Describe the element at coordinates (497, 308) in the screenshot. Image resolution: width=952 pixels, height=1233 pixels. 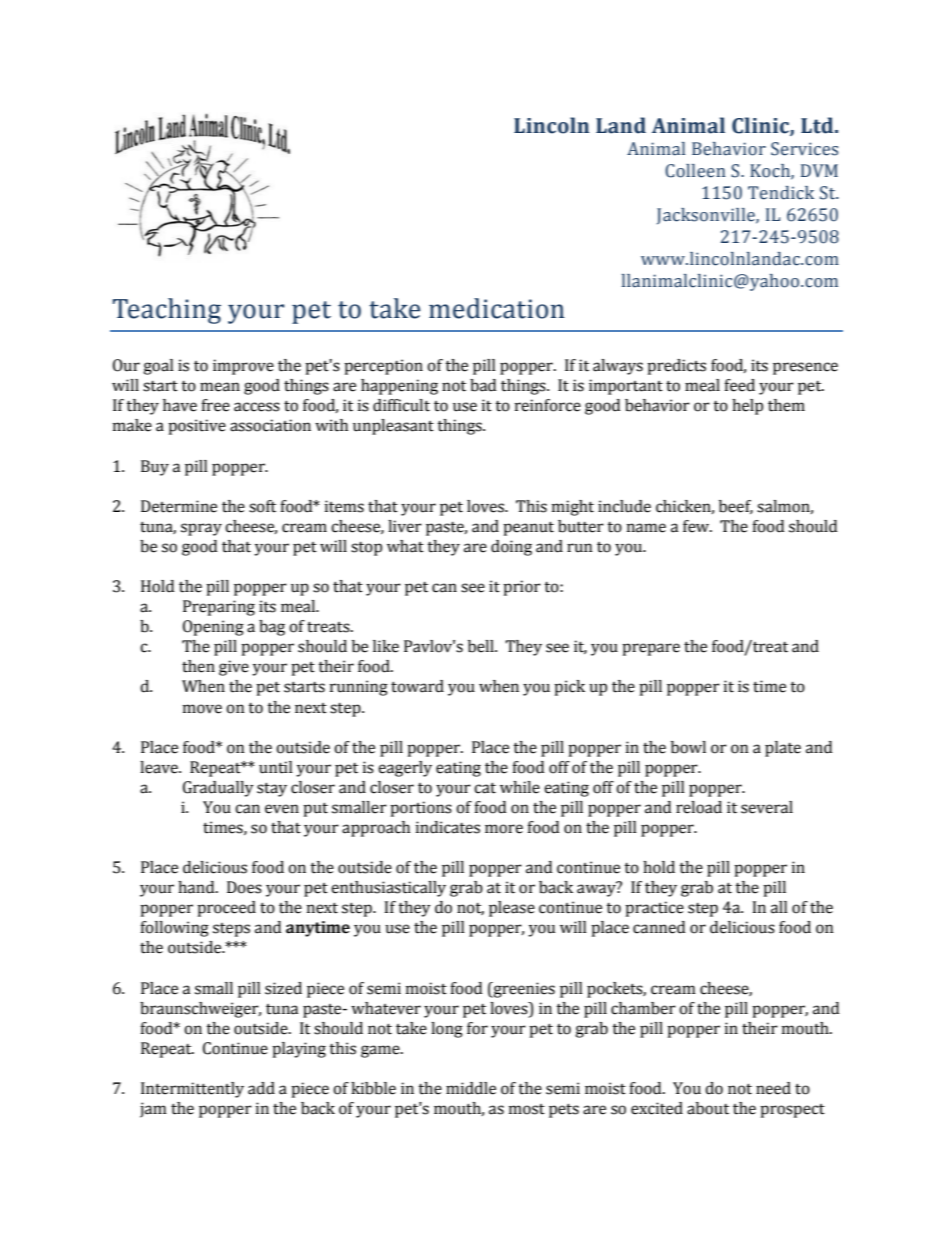
I see `medication` at that location.
